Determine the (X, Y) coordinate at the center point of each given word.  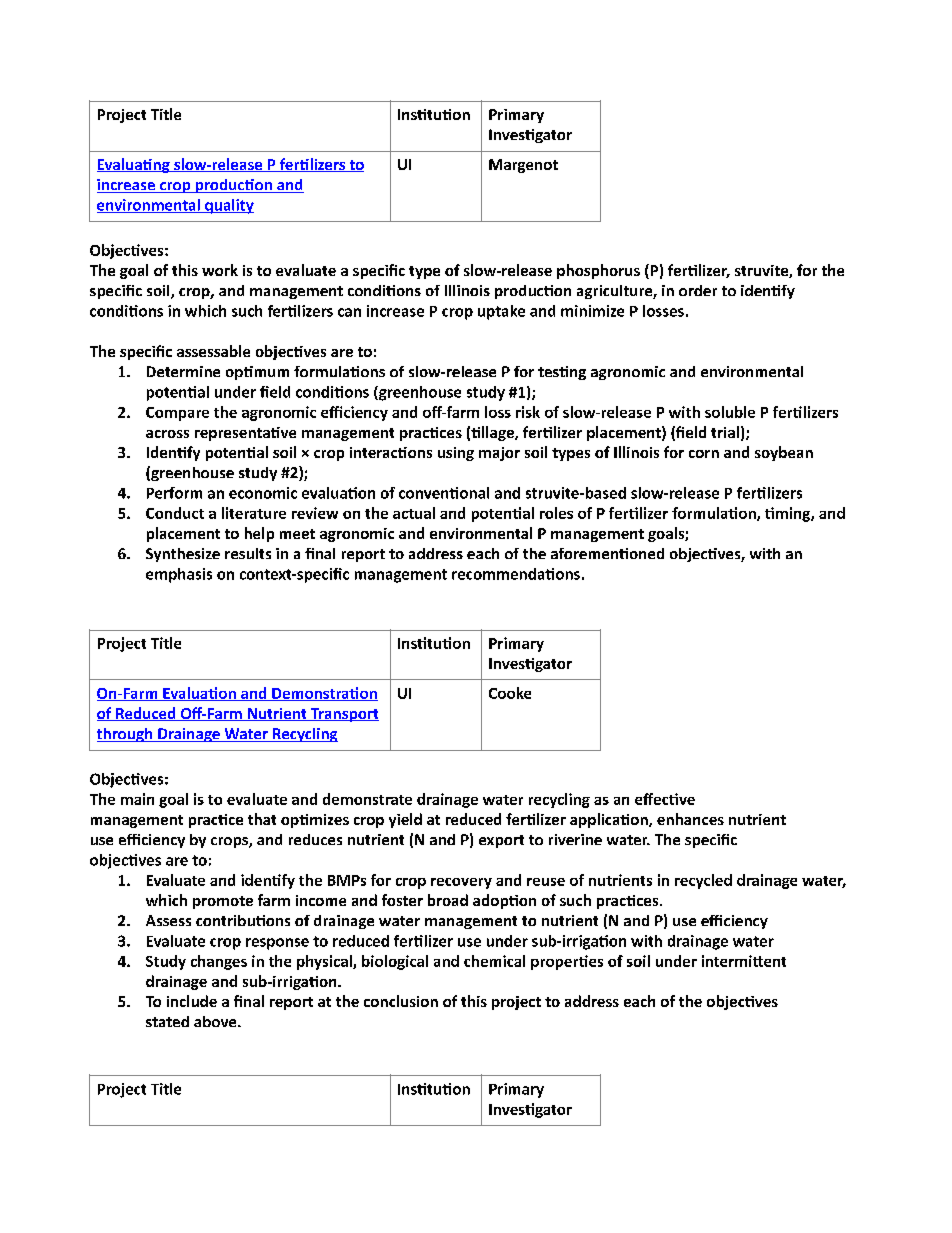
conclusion (401, 1001)
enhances (690, 819)
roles (556, 513)
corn (704, 454)
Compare (177, 414)
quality (228, 206)
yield (405, 820)
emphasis (179, 575)
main (137, 799)
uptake (501, 312)
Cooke (510, 693)
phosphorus (598, 271)
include (192, 1001)
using (456, 454)
